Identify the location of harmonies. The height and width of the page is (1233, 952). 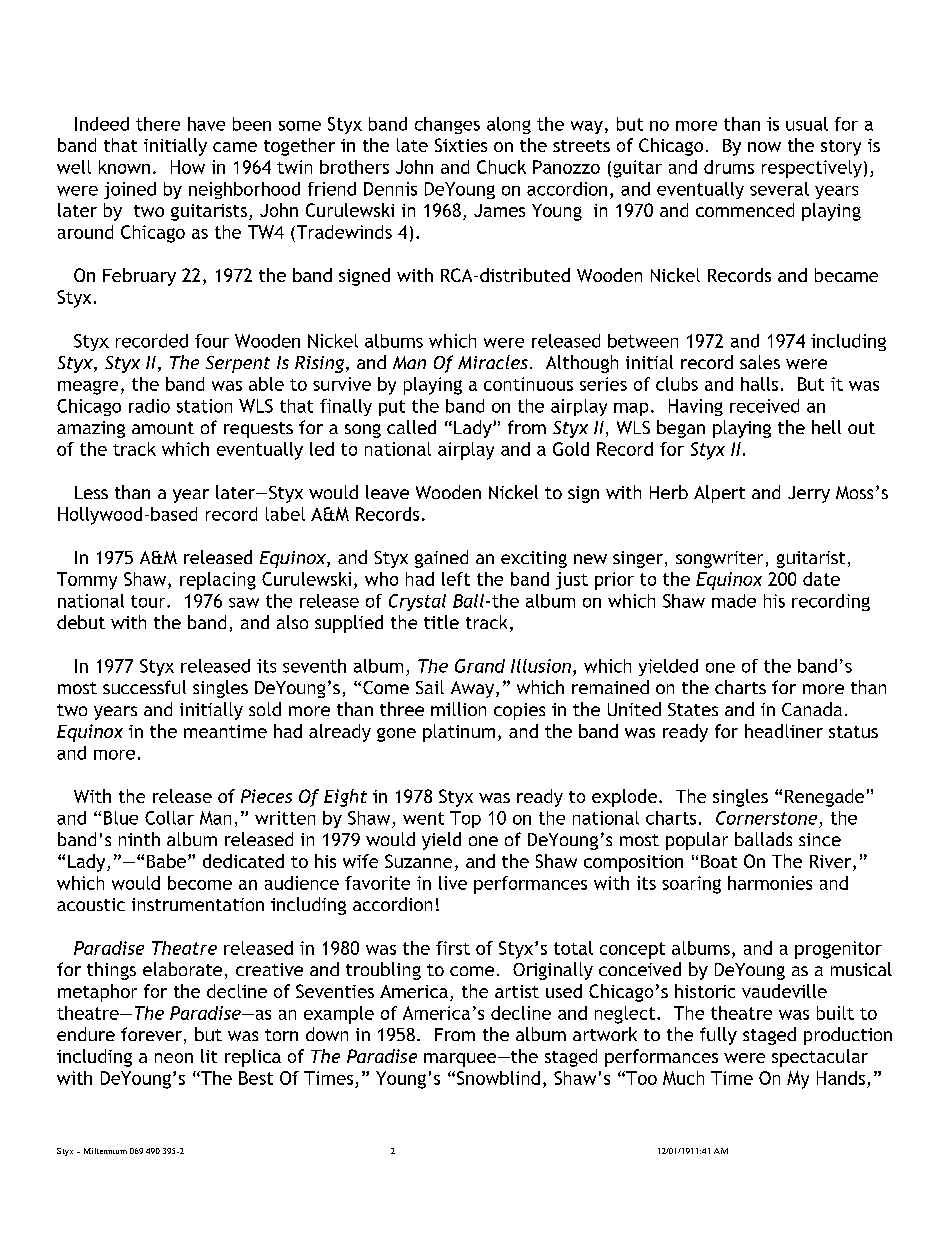
(770, 883).
